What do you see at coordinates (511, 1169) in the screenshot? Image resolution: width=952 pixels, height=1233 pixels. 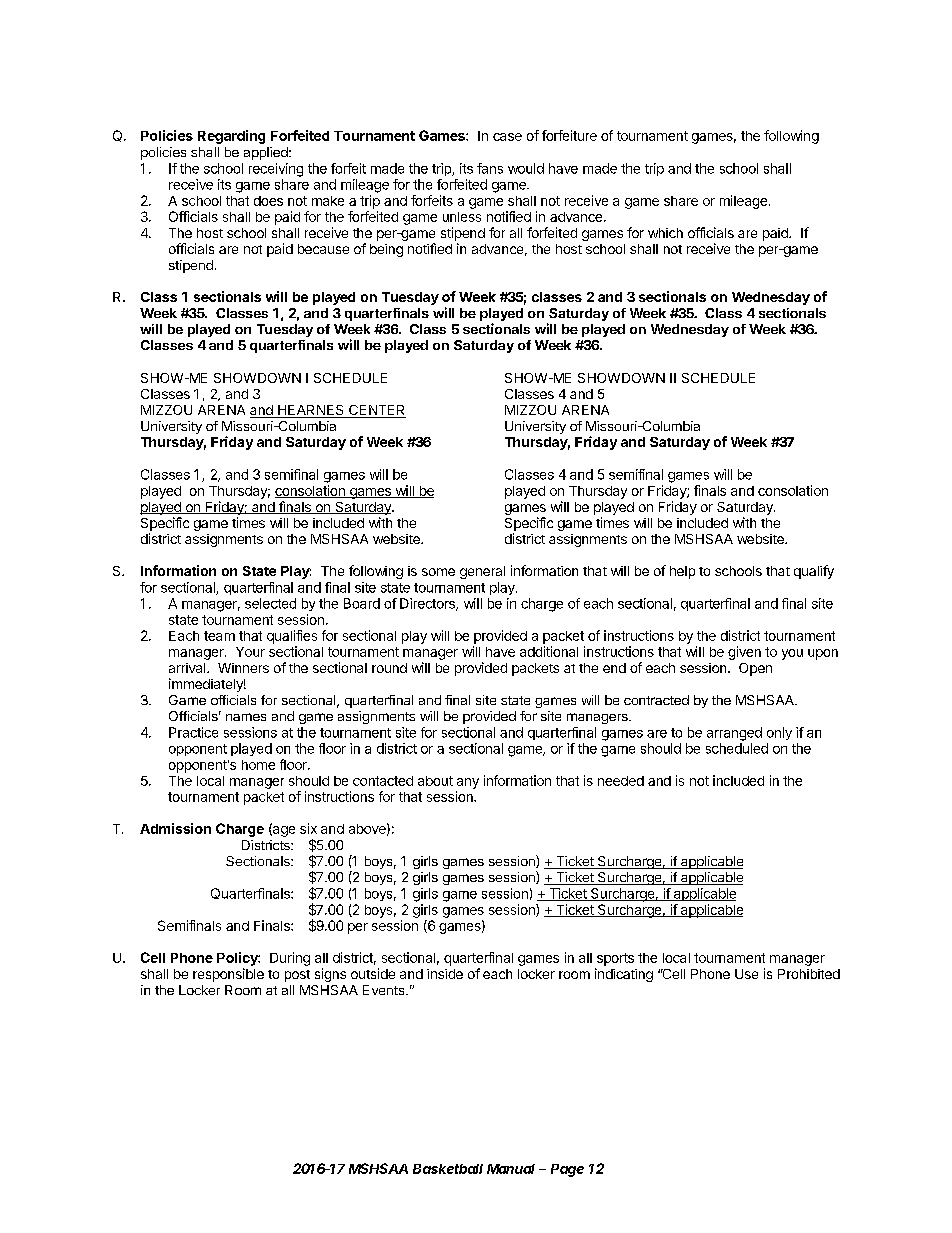 I see `Manual` at bounding box center [511, 1169].
